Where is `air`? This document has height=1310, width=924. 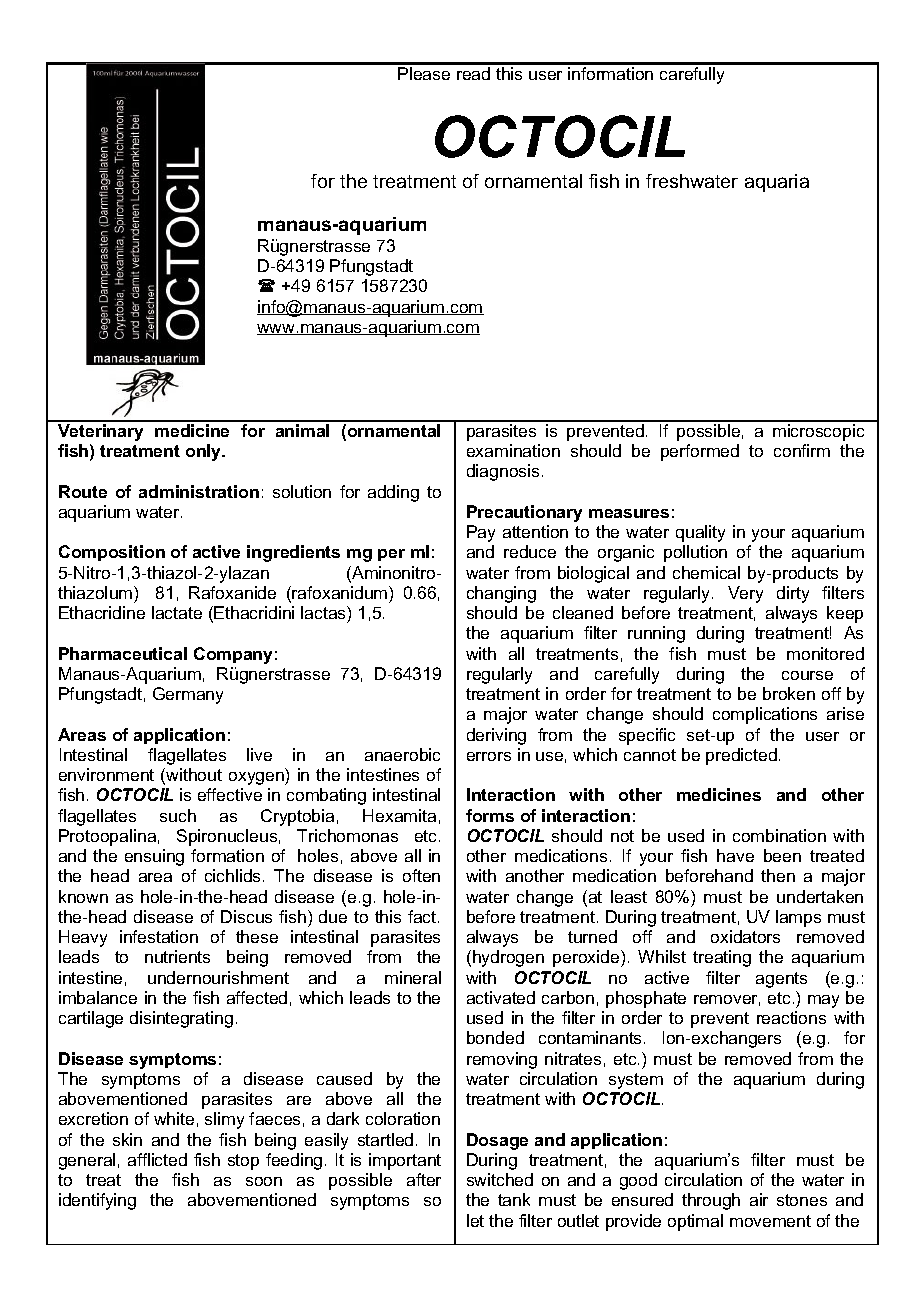 air is located at coordinates (759, 1199).
